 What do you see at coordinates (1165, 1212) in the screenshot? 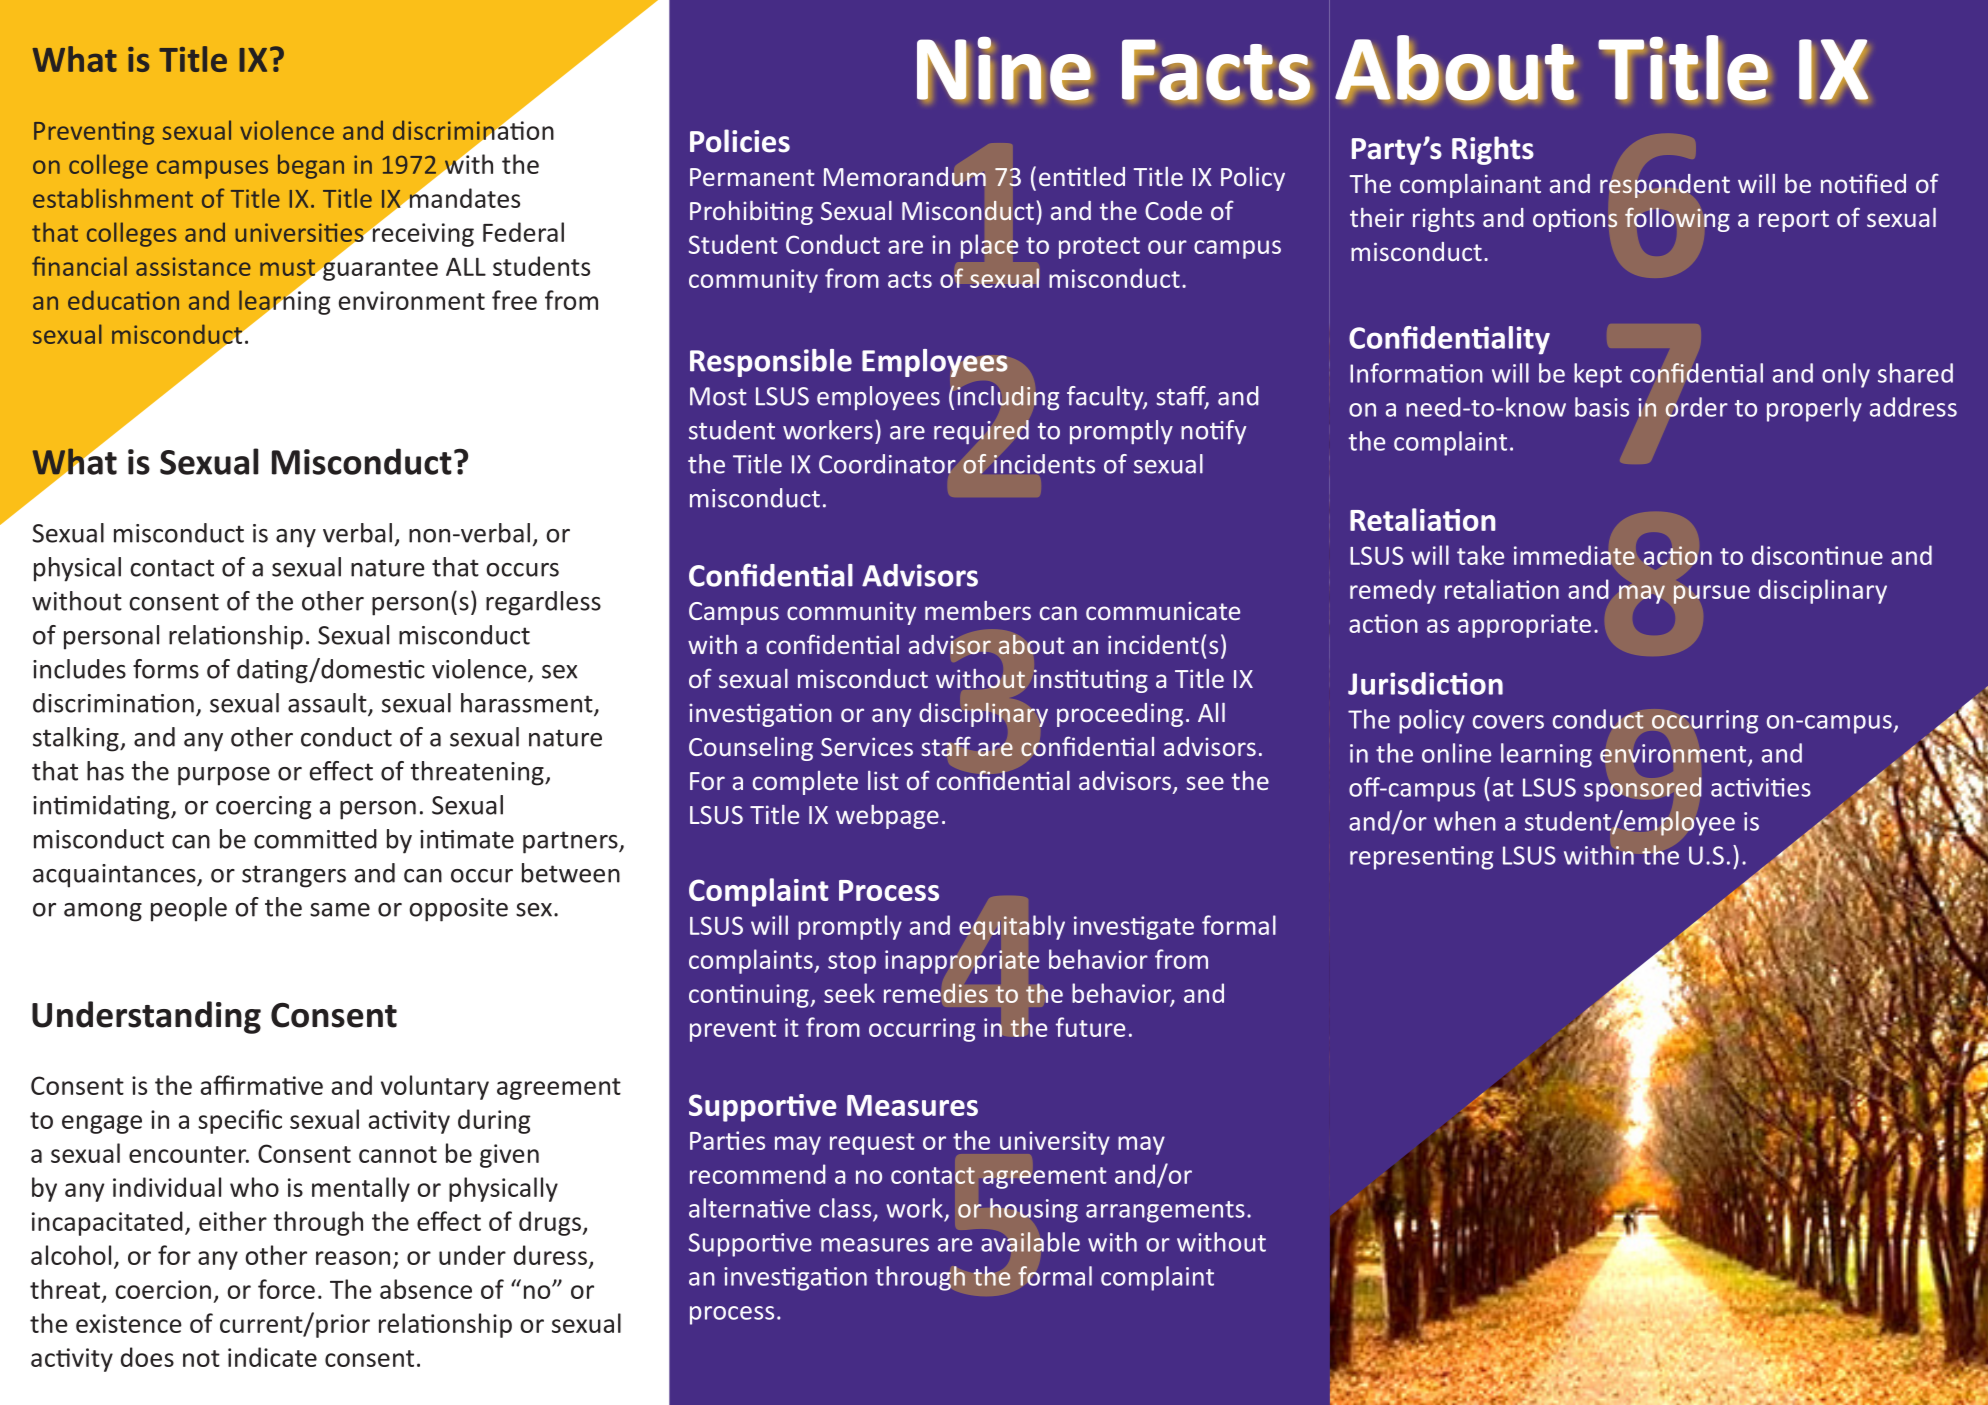
I see `arrangements` at bounding box center [1165, 1212].
